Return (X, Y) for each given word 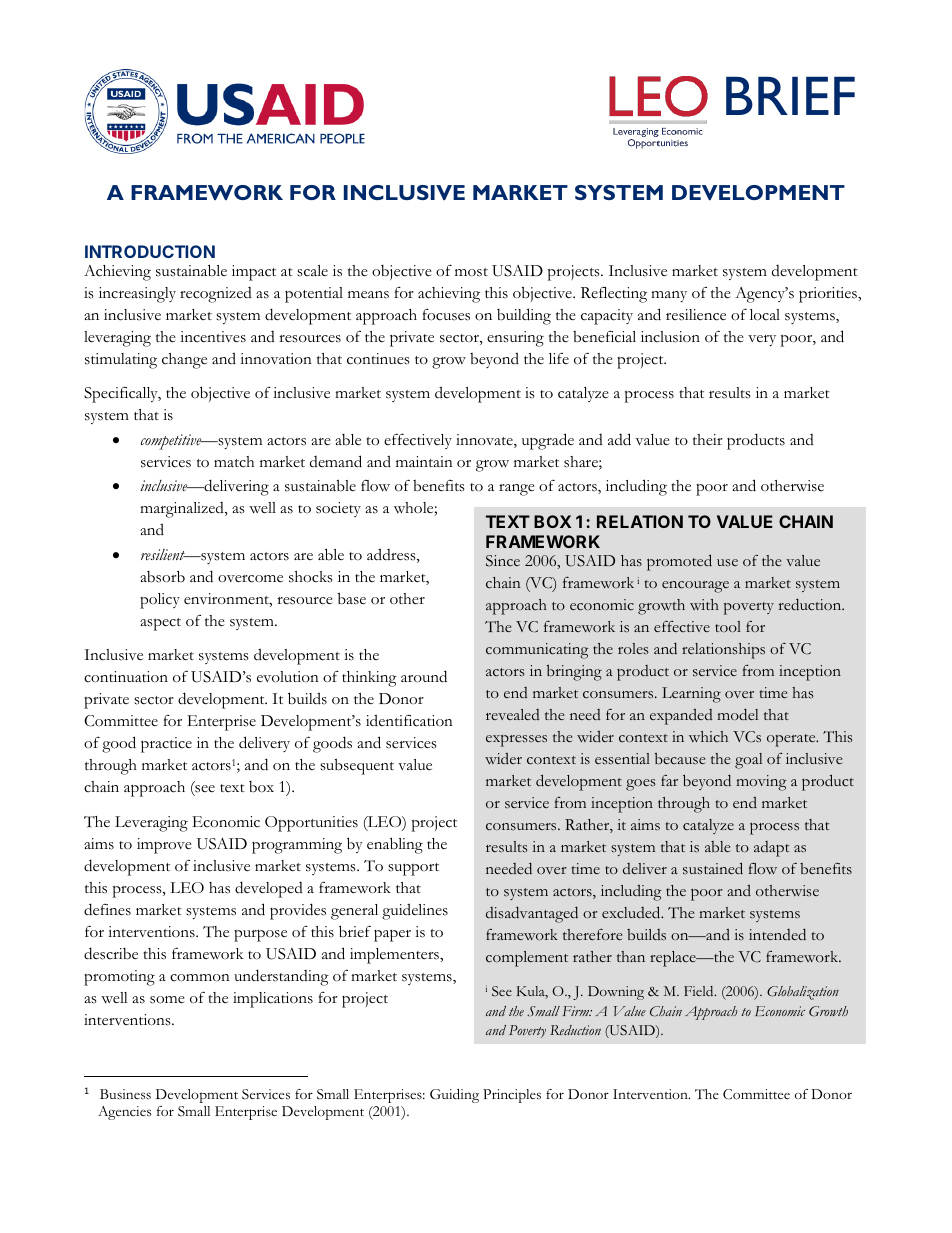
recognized (216, 295)
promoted (679, 562)
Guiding (454, 1096)
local (765, 315)
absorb (162, 576)
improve (164, 846)
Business (125, 1094)
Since (503, 561)
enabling (395, 845)
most (471, 272)
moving (761, 783)
